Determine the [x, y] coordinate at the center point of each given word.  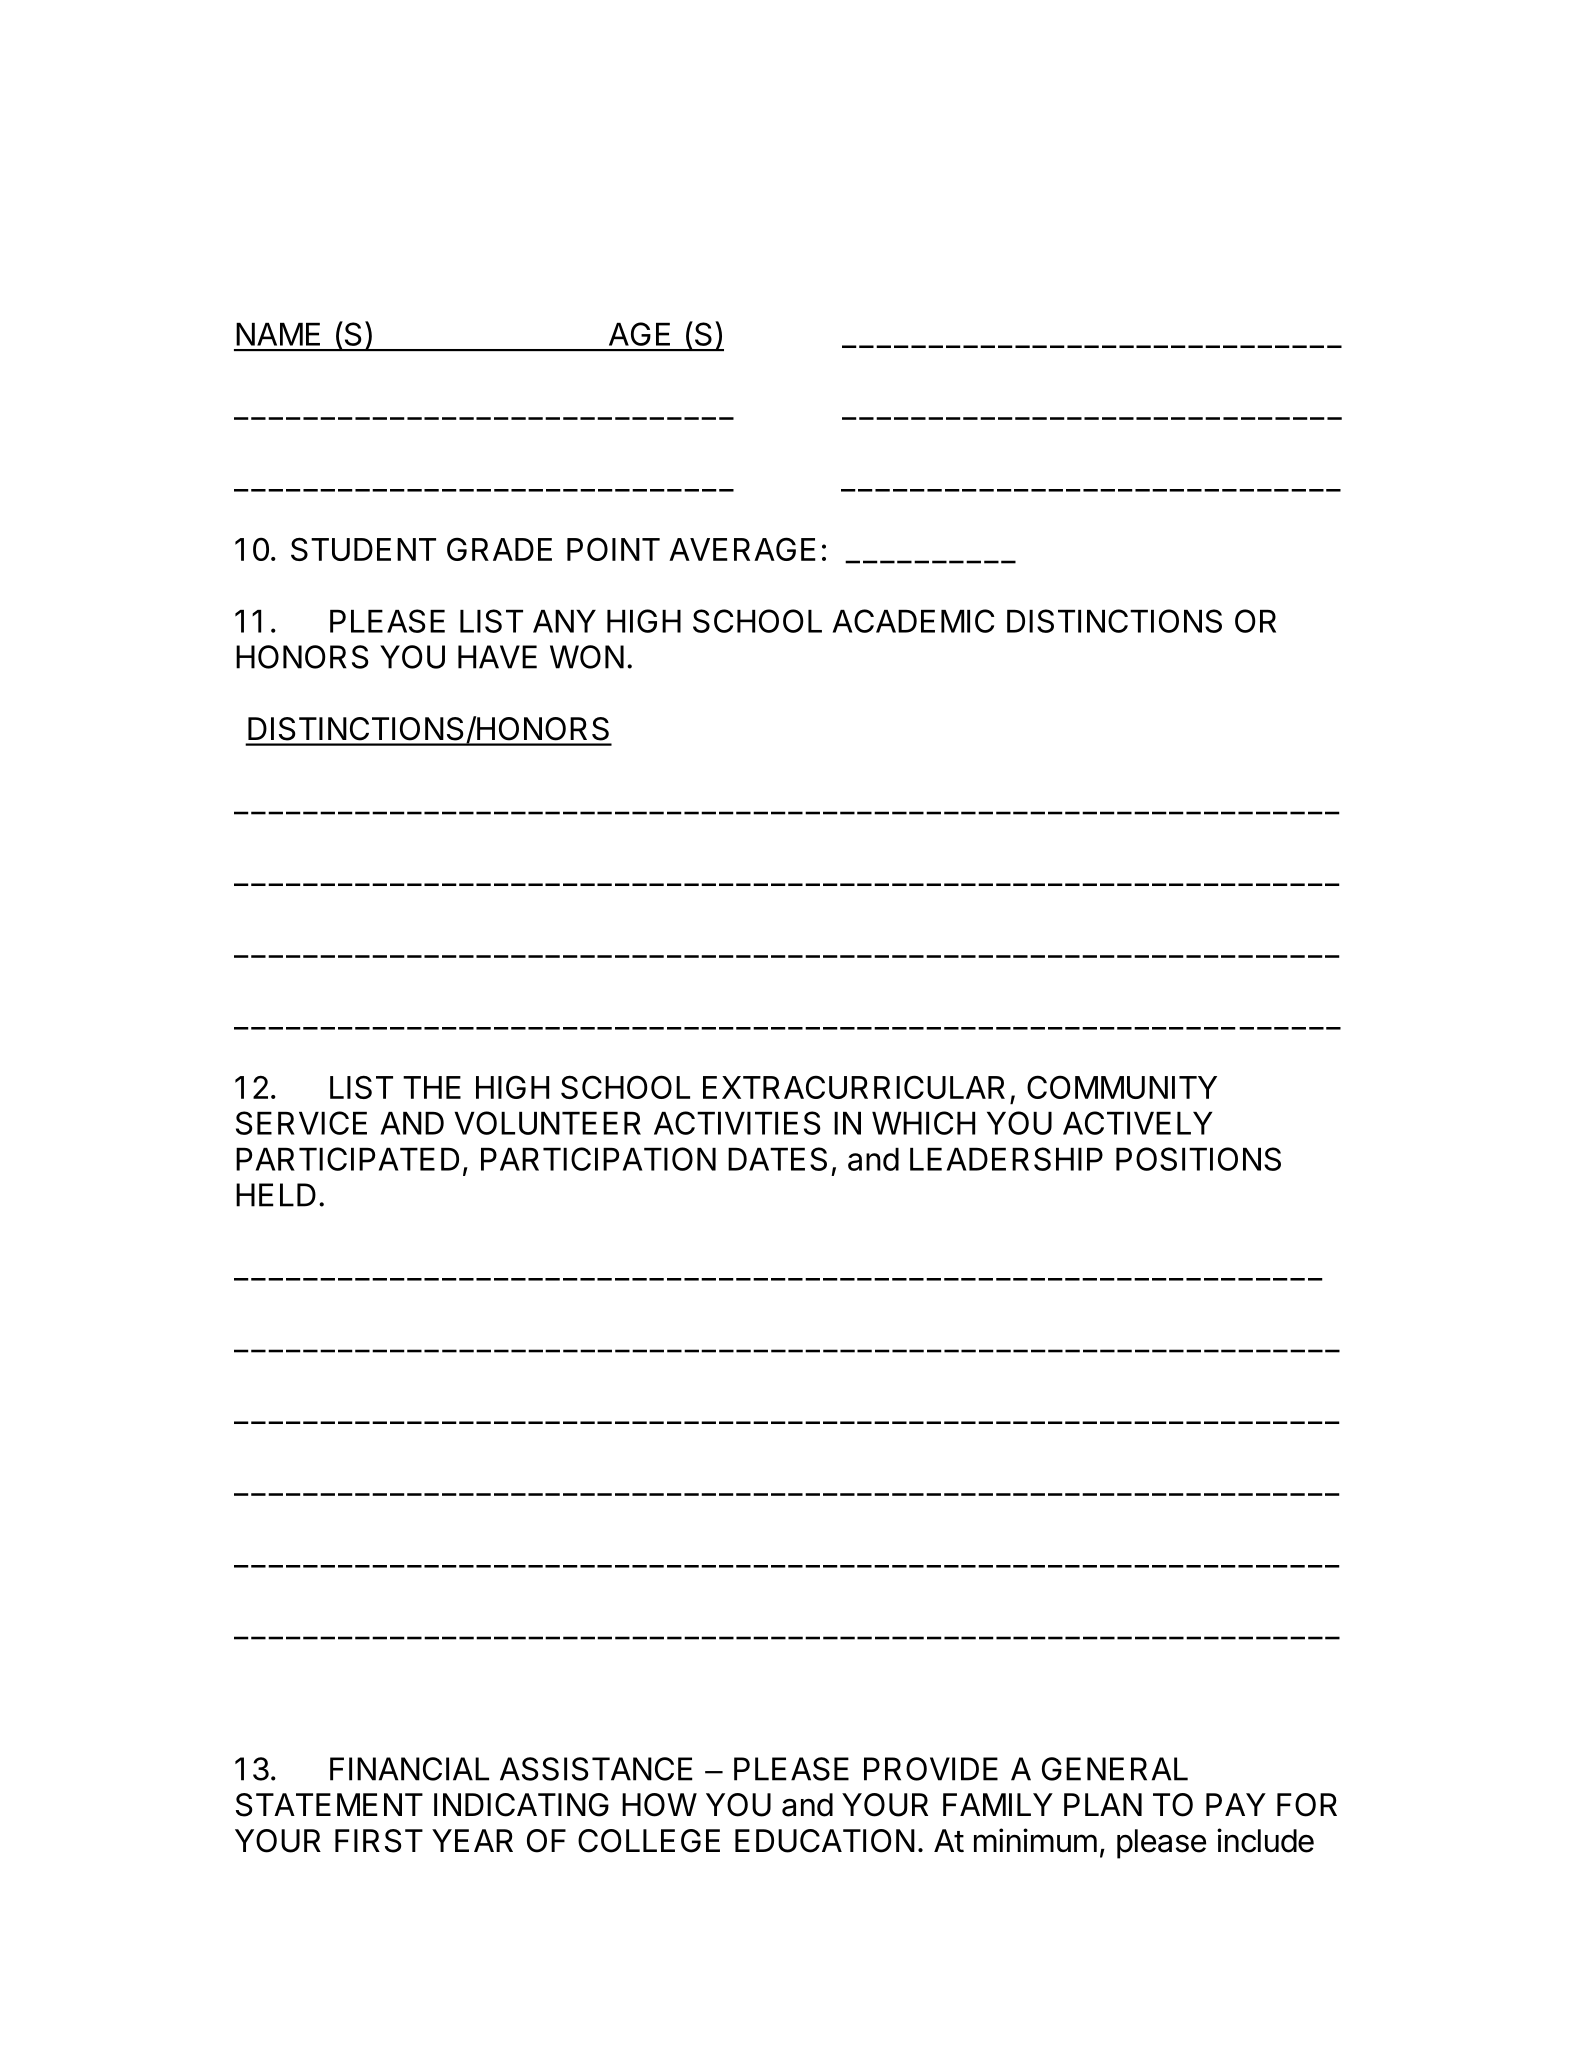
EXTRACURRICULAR [854, 1087]
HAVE [497, 657]
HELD [276, 1195]
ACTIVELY [1138, 1123]
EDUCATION [825, 1841]
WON [587, 657]
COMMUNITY [1122, 1087]
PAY [1236, 1804]
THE [432, 1087]
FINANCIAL [409, 1769]
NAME [278, 334]
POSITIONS [1198, 1159]
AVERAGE [742, 549]
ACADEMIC [913, 621]
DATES [777, 1159]
